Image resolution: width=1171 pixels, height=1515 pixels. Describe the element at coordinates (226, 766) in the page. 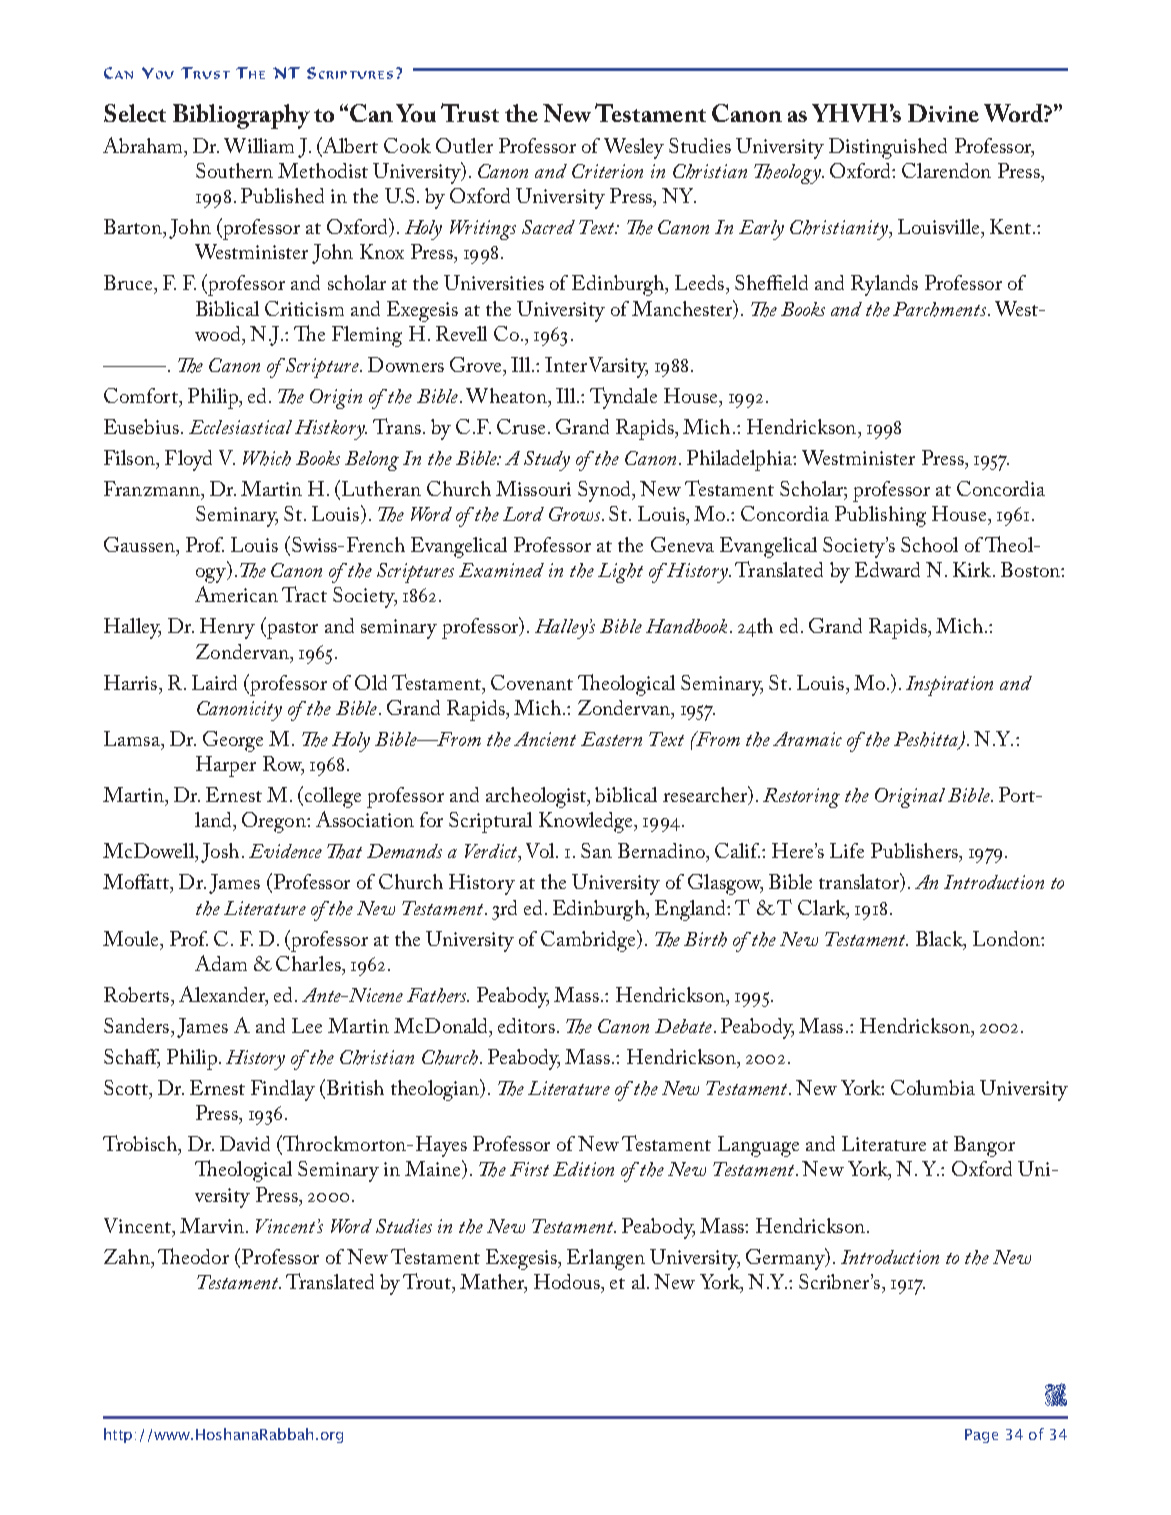

I see `Harper` at that location.
